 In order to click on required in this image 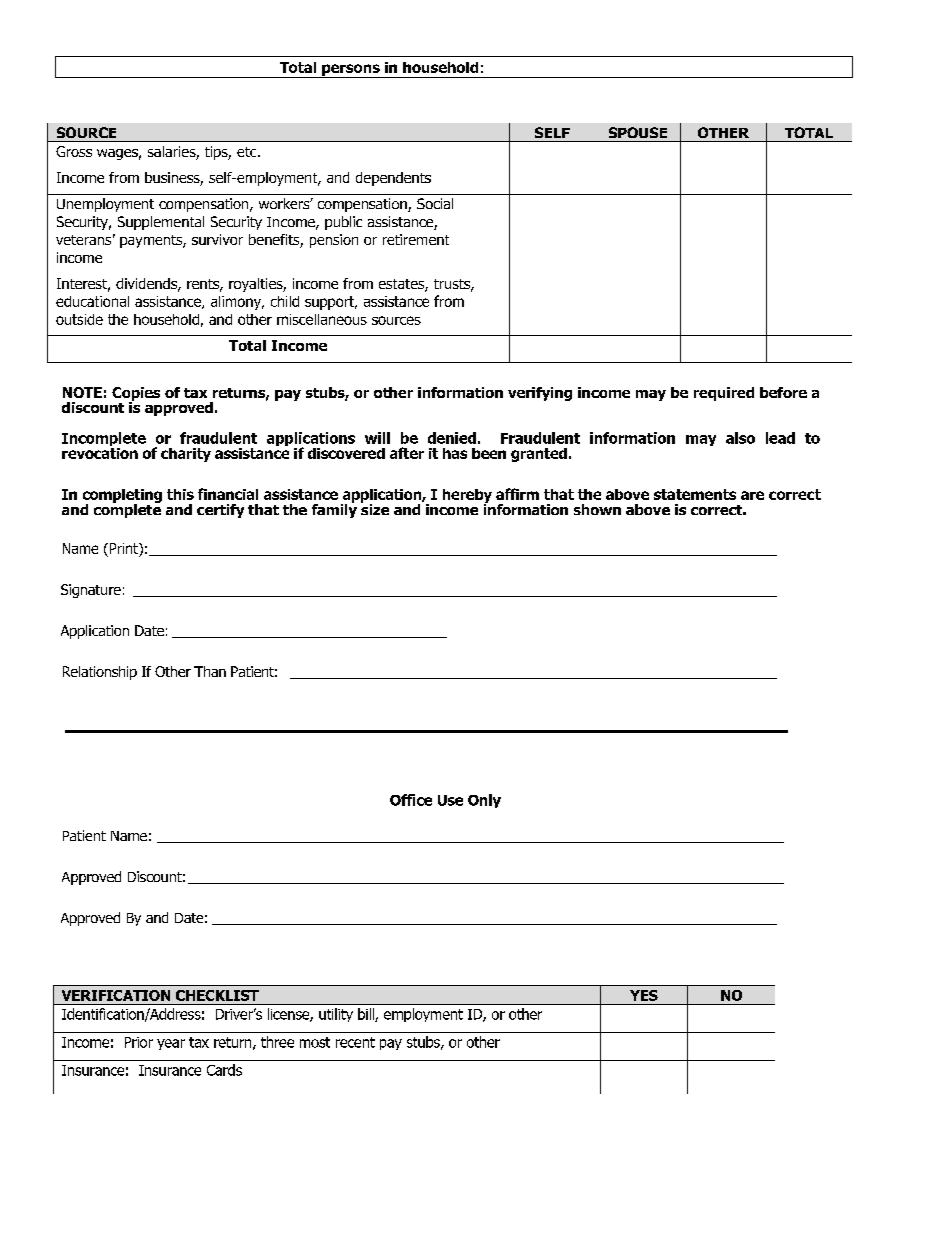, I will do `click(724, 394)`.
